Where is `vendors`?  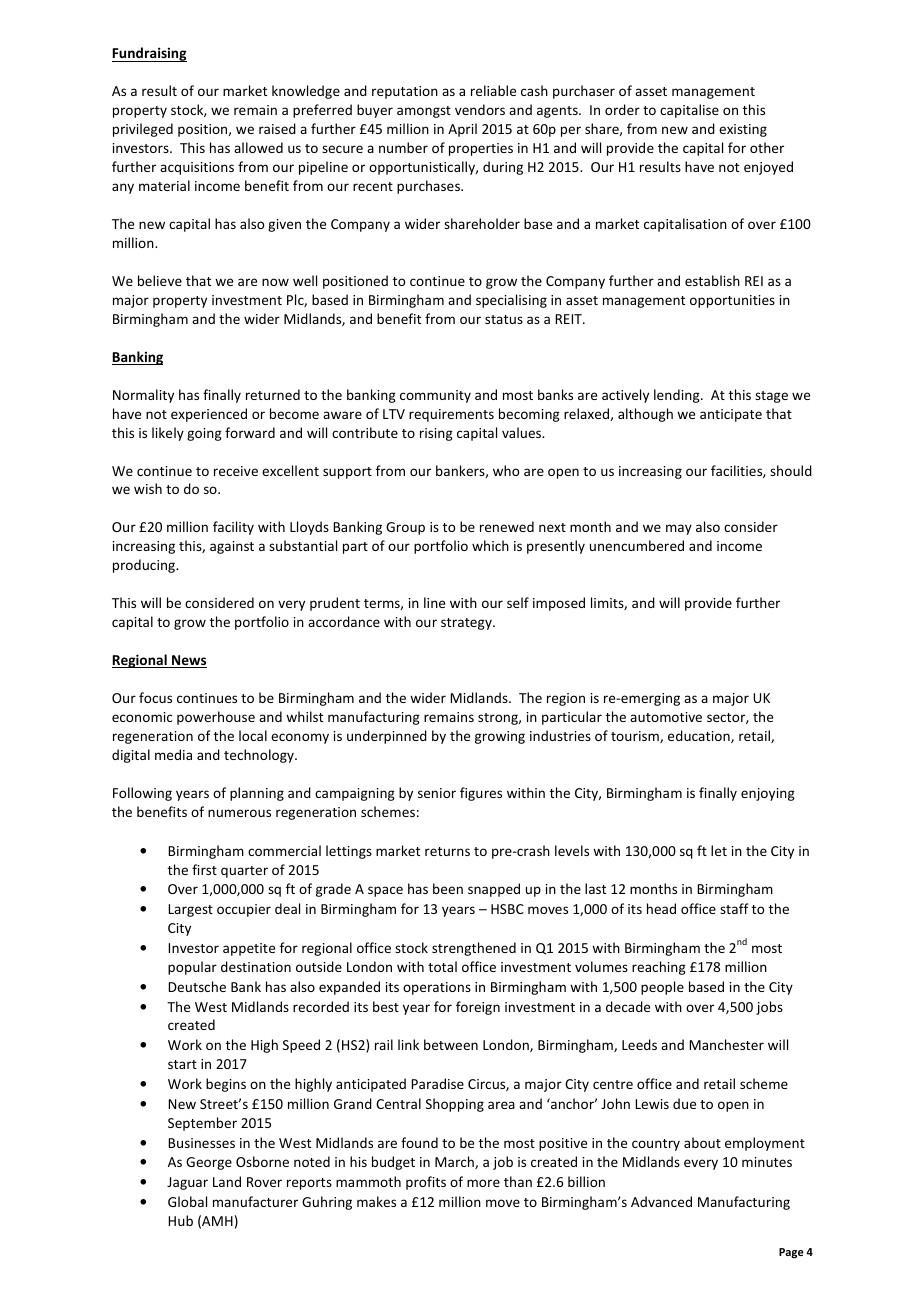
vendors is located at coordinates (480, 109).
